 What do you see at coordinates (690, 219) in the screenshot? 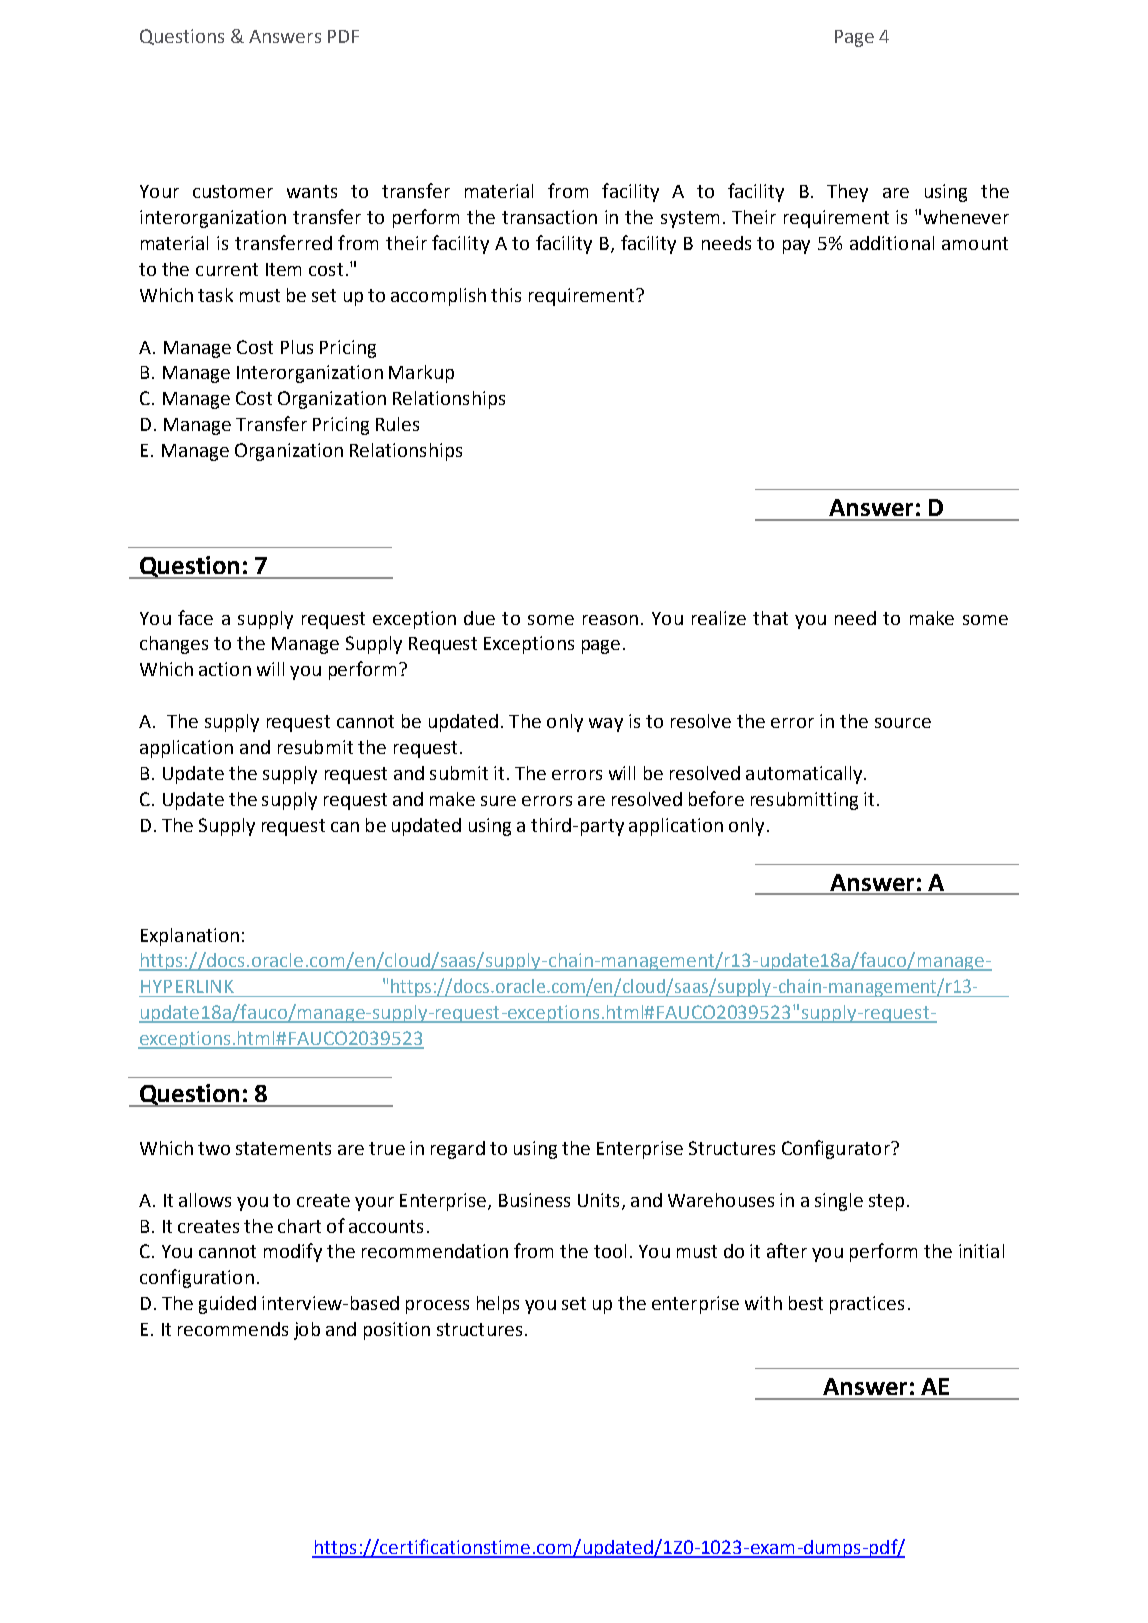
I see `system` at bounding box center [690, 219].
